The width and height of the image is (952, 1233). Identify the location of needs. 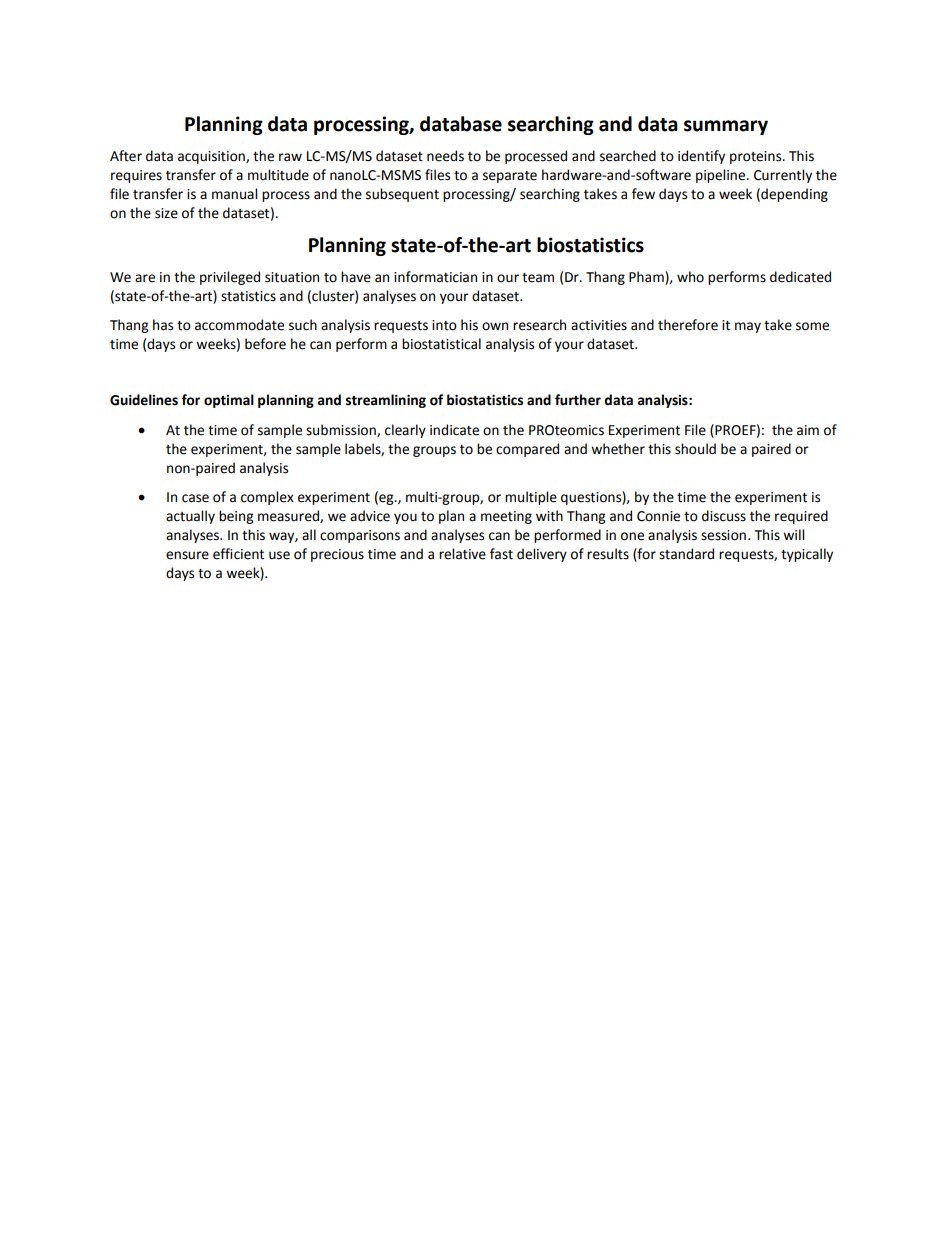
(445, 156).
